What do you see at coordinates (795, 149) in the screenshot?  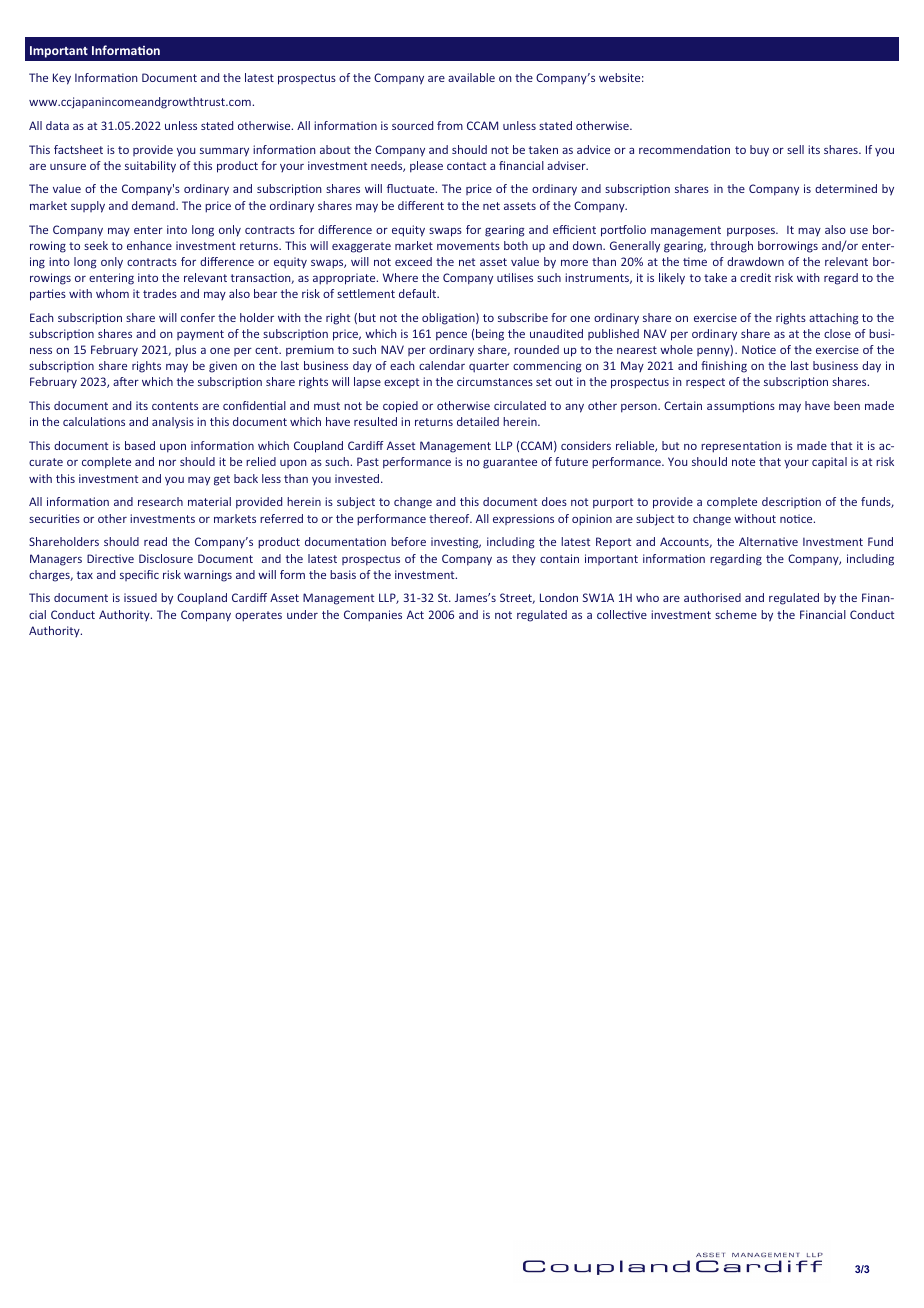 I see `sell` at bounding box center [795, 149].
